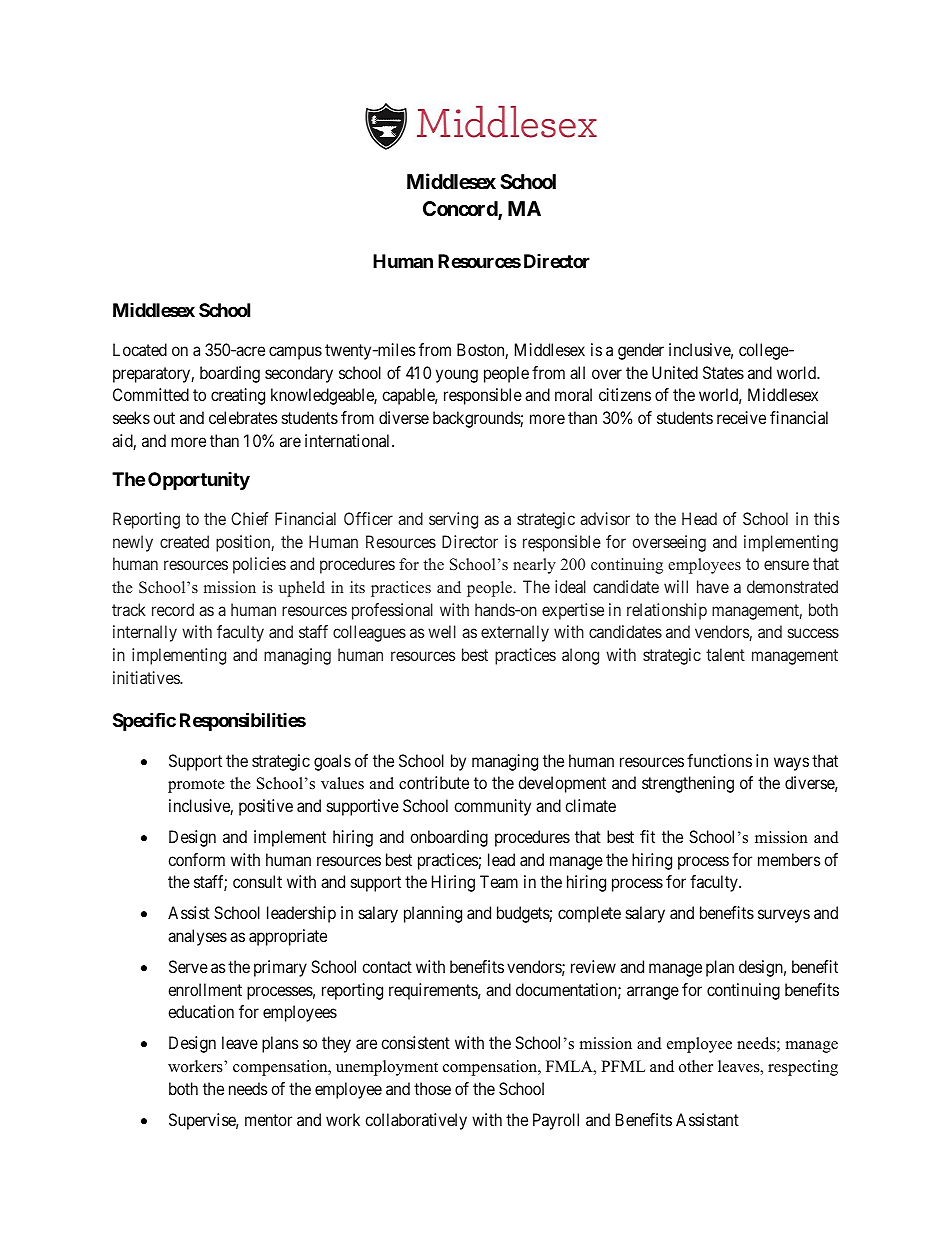 This image has width=952, height=1233. What do you see at coordinates (725, 654) in the image?
I see `talent` at bounding box center [725, 654].
